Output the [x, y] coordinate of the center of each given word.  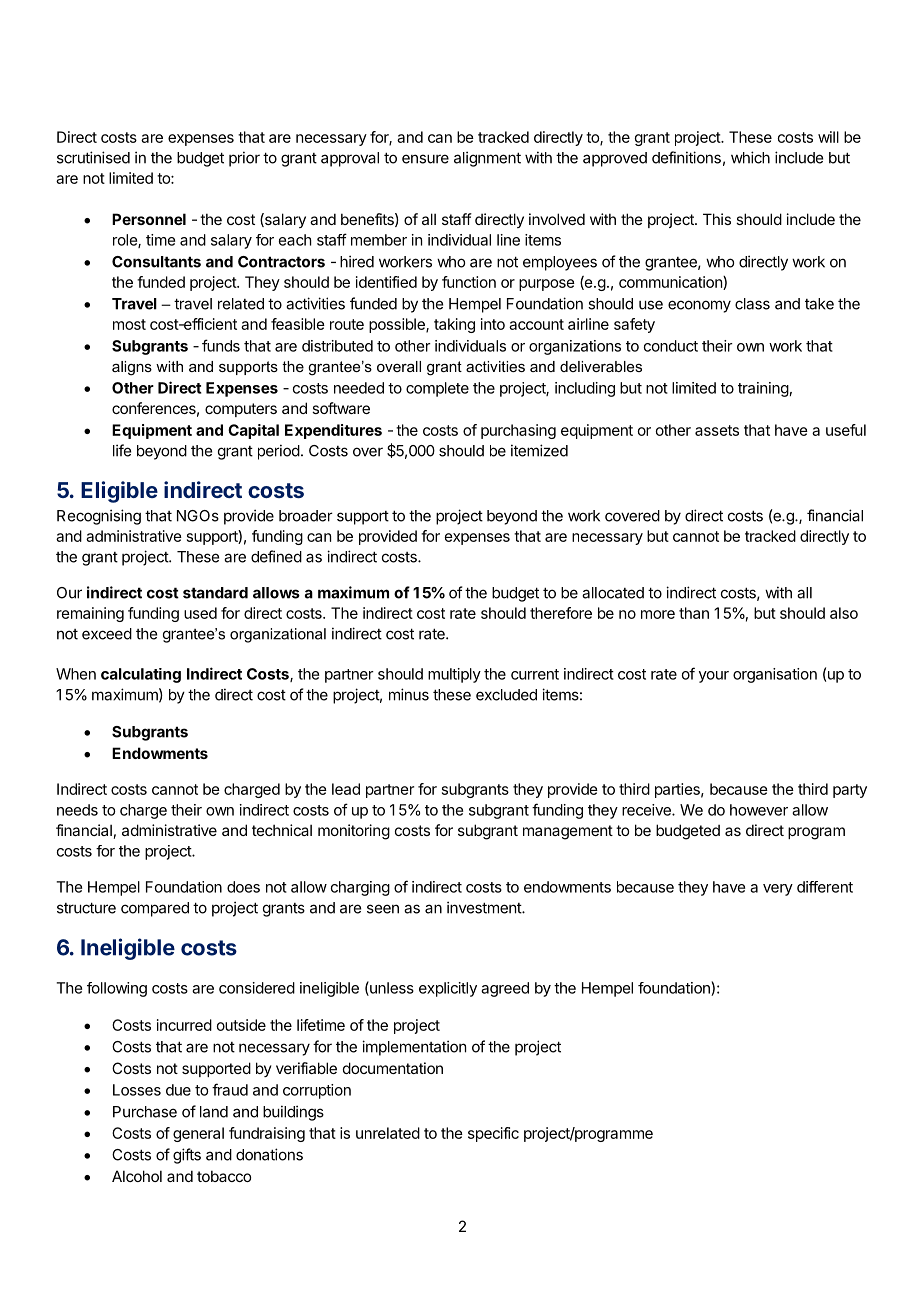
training [763, 389]
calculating [141, 675]
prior [244, 159]
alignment [487, 159]
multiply [454, 675]
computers [241, 410]
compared [155, 909]
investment [485, 907]
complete [437, 389]
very [778, 890]
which [750, 157]
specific [493, 1134]
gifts [187, 1156]
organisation [775, 675]
